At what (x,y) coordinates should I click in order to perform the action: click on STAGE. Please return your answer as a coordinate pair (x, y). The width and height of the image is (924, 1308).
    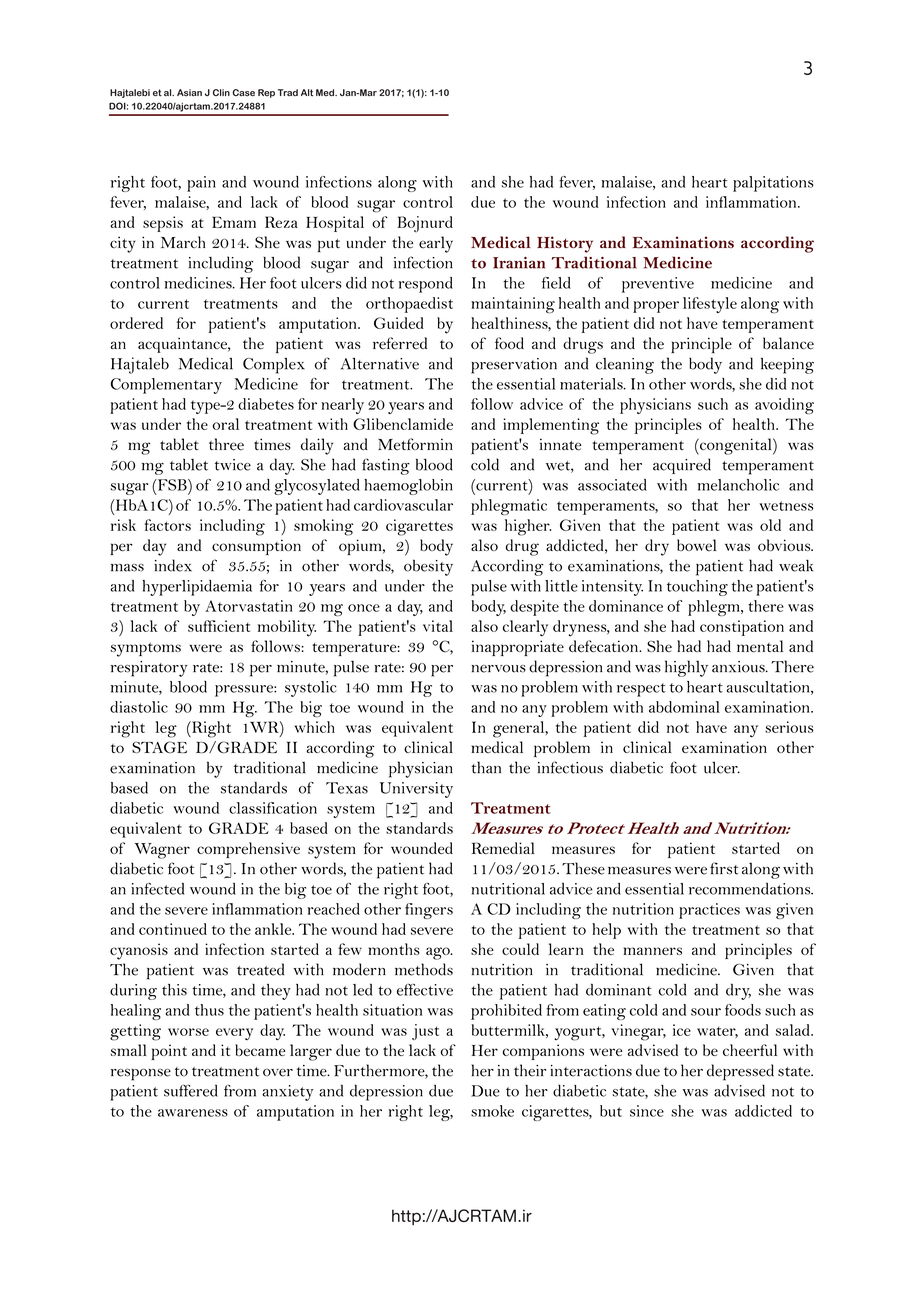
    Looking at the image, I should click on (159, 747).
